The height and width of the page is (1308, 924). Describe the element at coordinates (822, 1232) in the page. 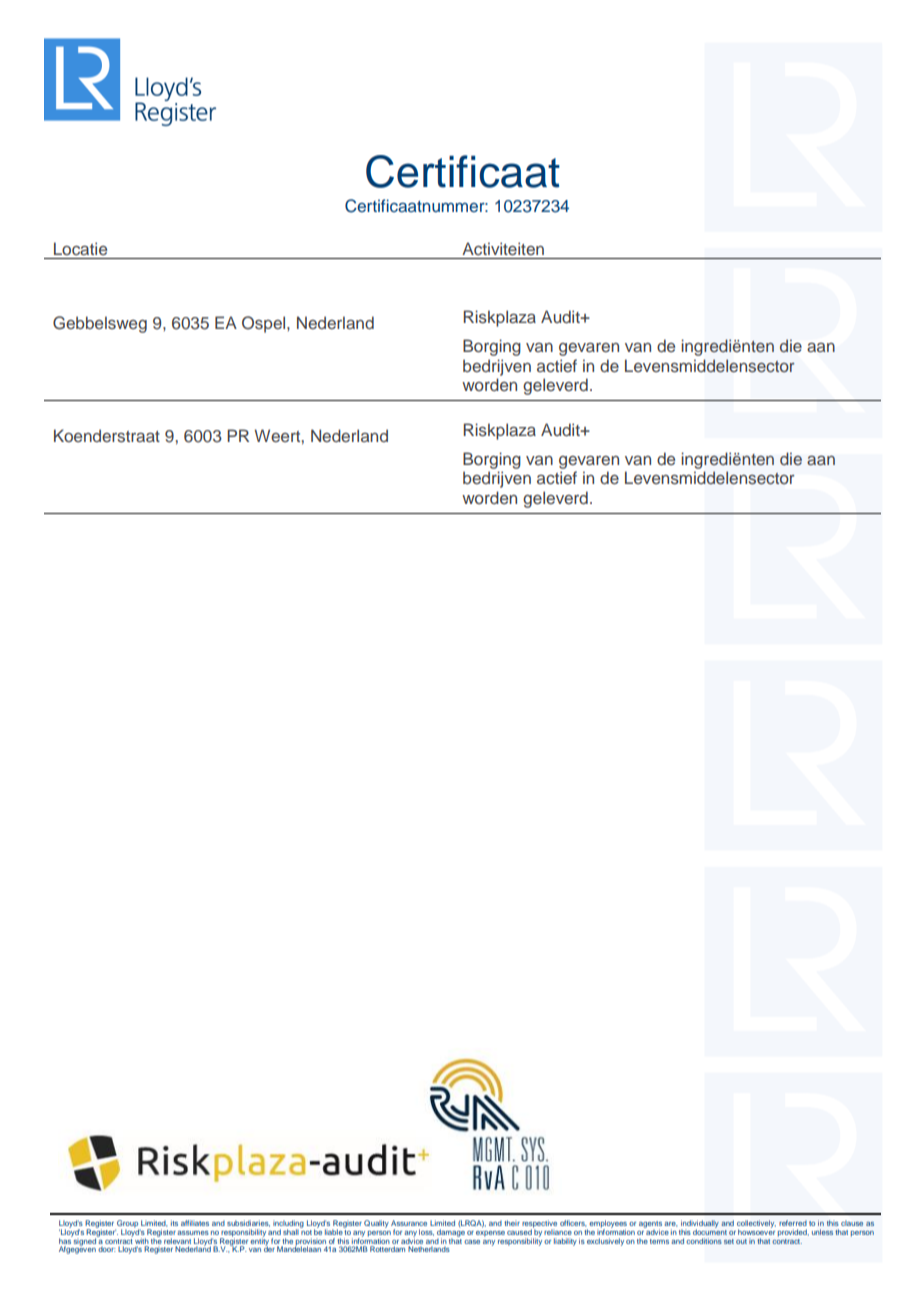

I see `unless` at that location.
